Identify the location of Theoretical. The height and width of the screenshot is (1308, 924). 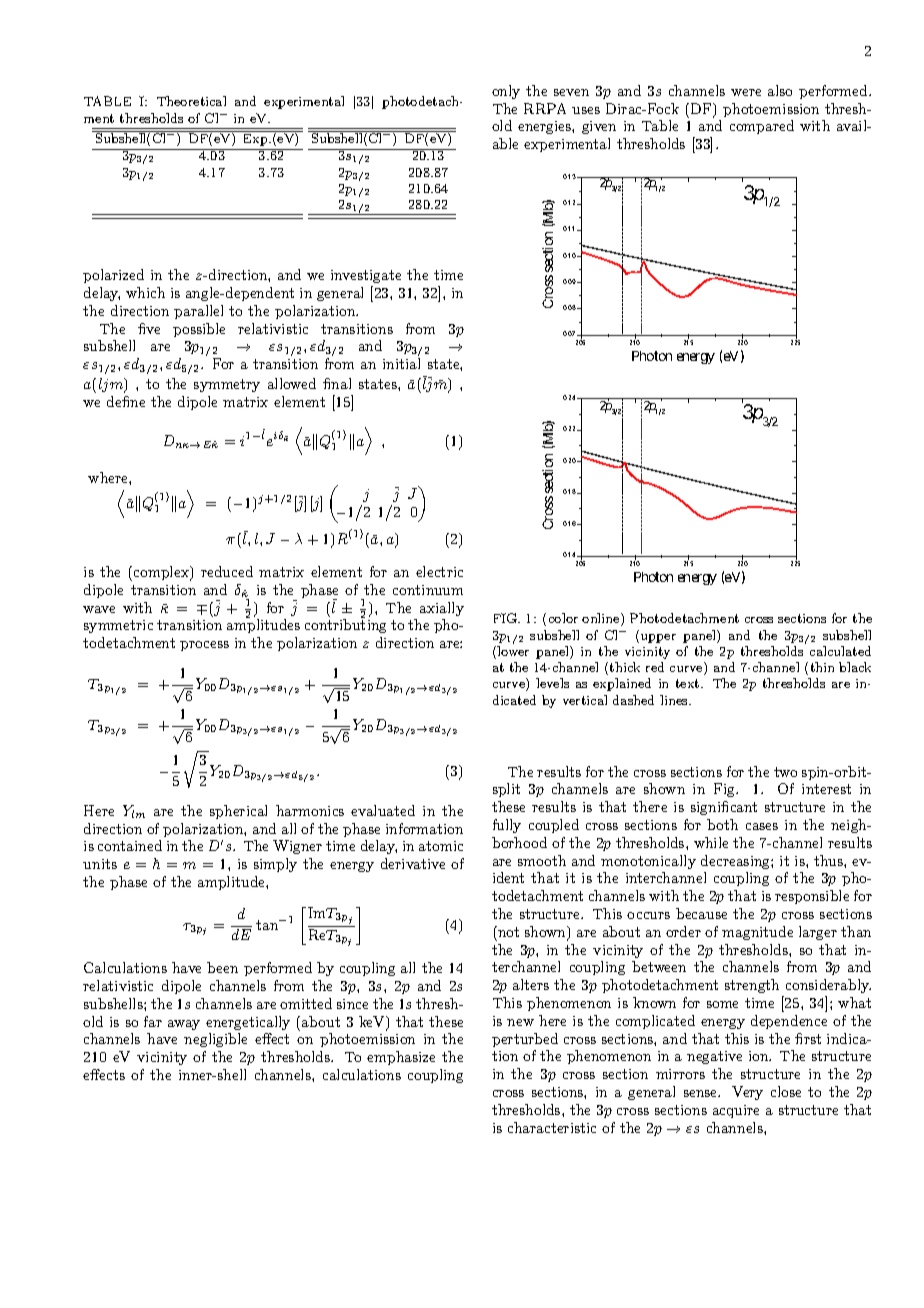
(191, 101).
